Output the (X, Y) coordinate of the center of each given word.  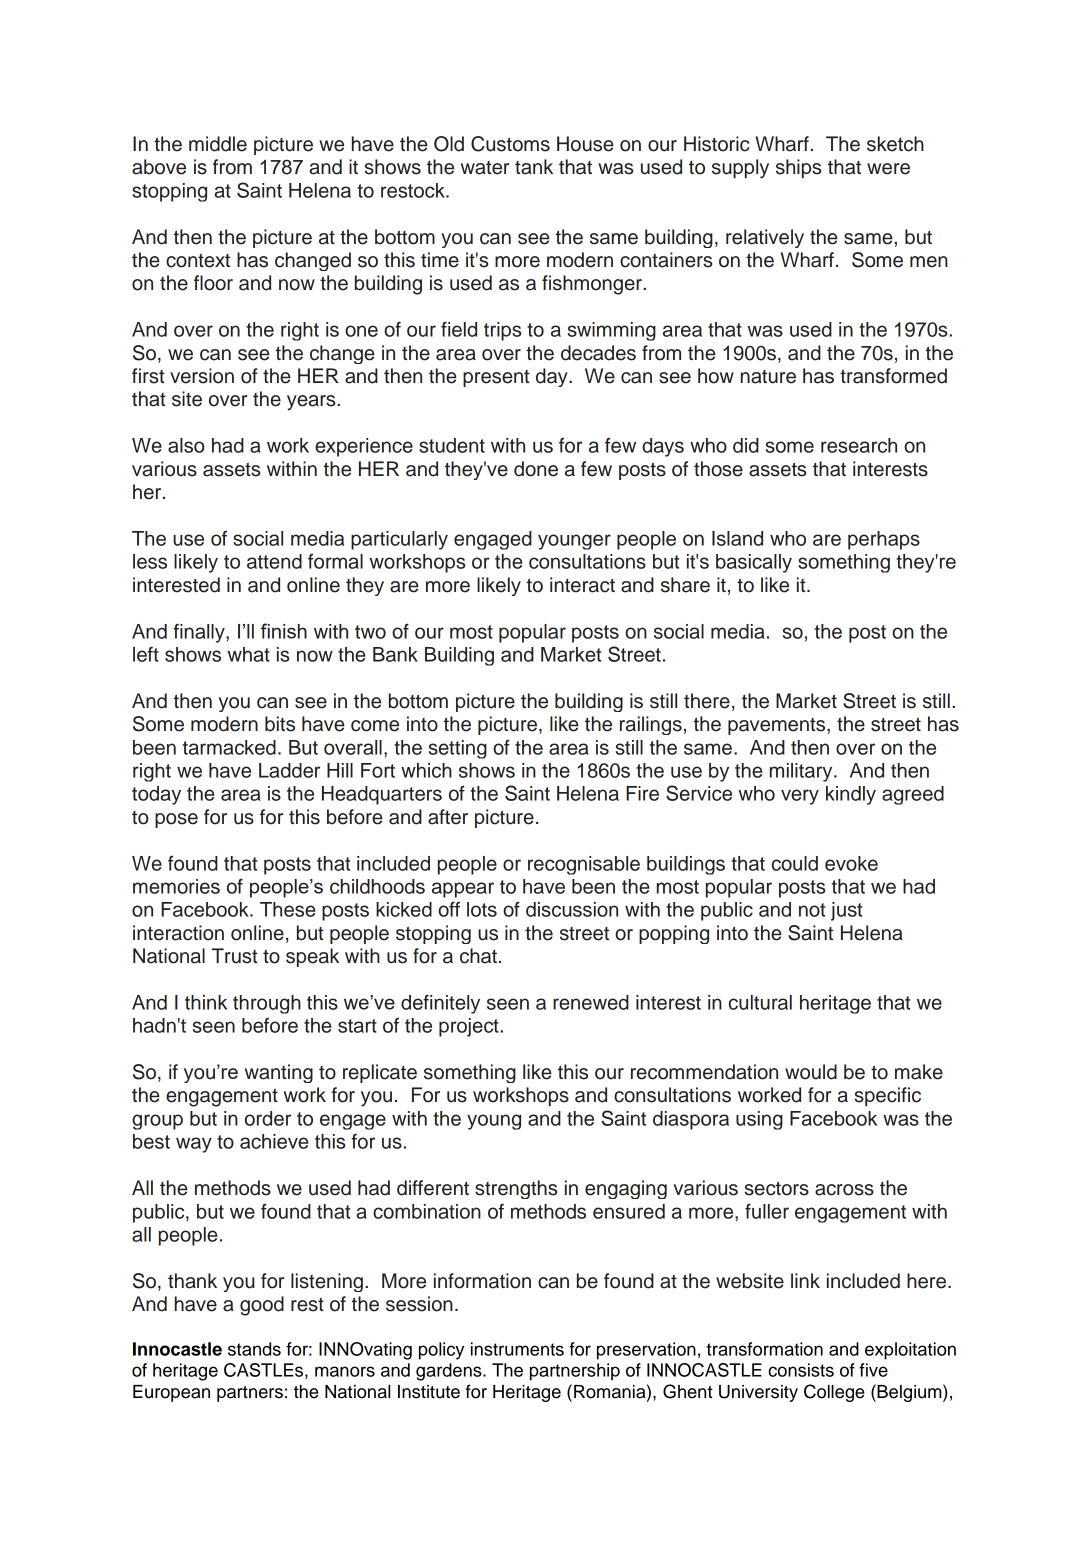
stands (254, 1349)
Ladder (289, 770)
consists (801, 1370)
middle (218, 144)
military (802, 772)
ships (798, 168)
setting (458, 749)
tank (534, 167)
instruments (517, 1349)
